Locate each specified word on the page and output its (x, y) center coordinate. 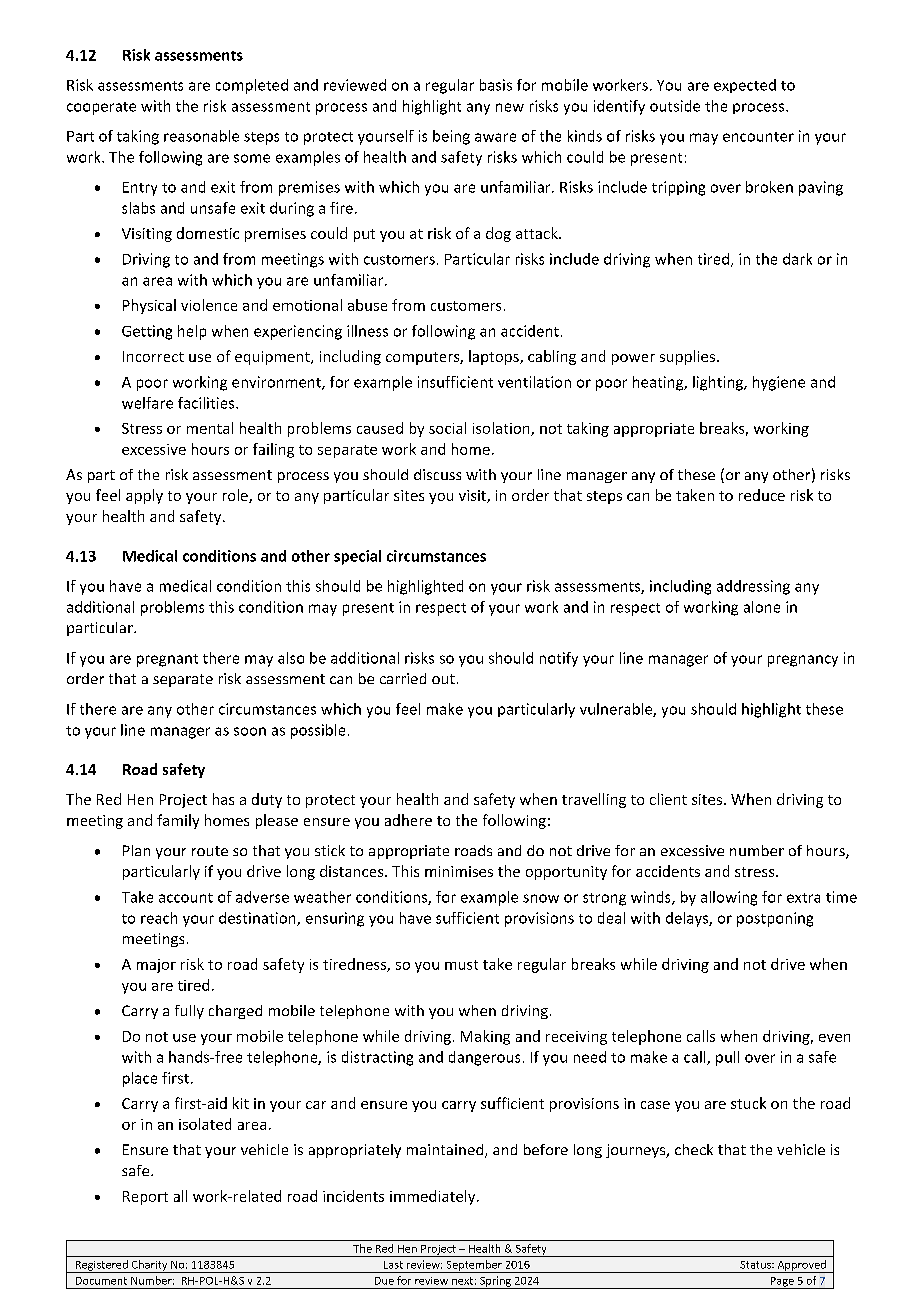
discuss (437, 474)
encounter (758, 137)
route (210, 851)
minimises (459, 871)
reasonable (201, 136)
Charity (149, 1266)
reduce (762, 495)
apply (144, 496)
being (451, 137)
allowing (729, 898)
